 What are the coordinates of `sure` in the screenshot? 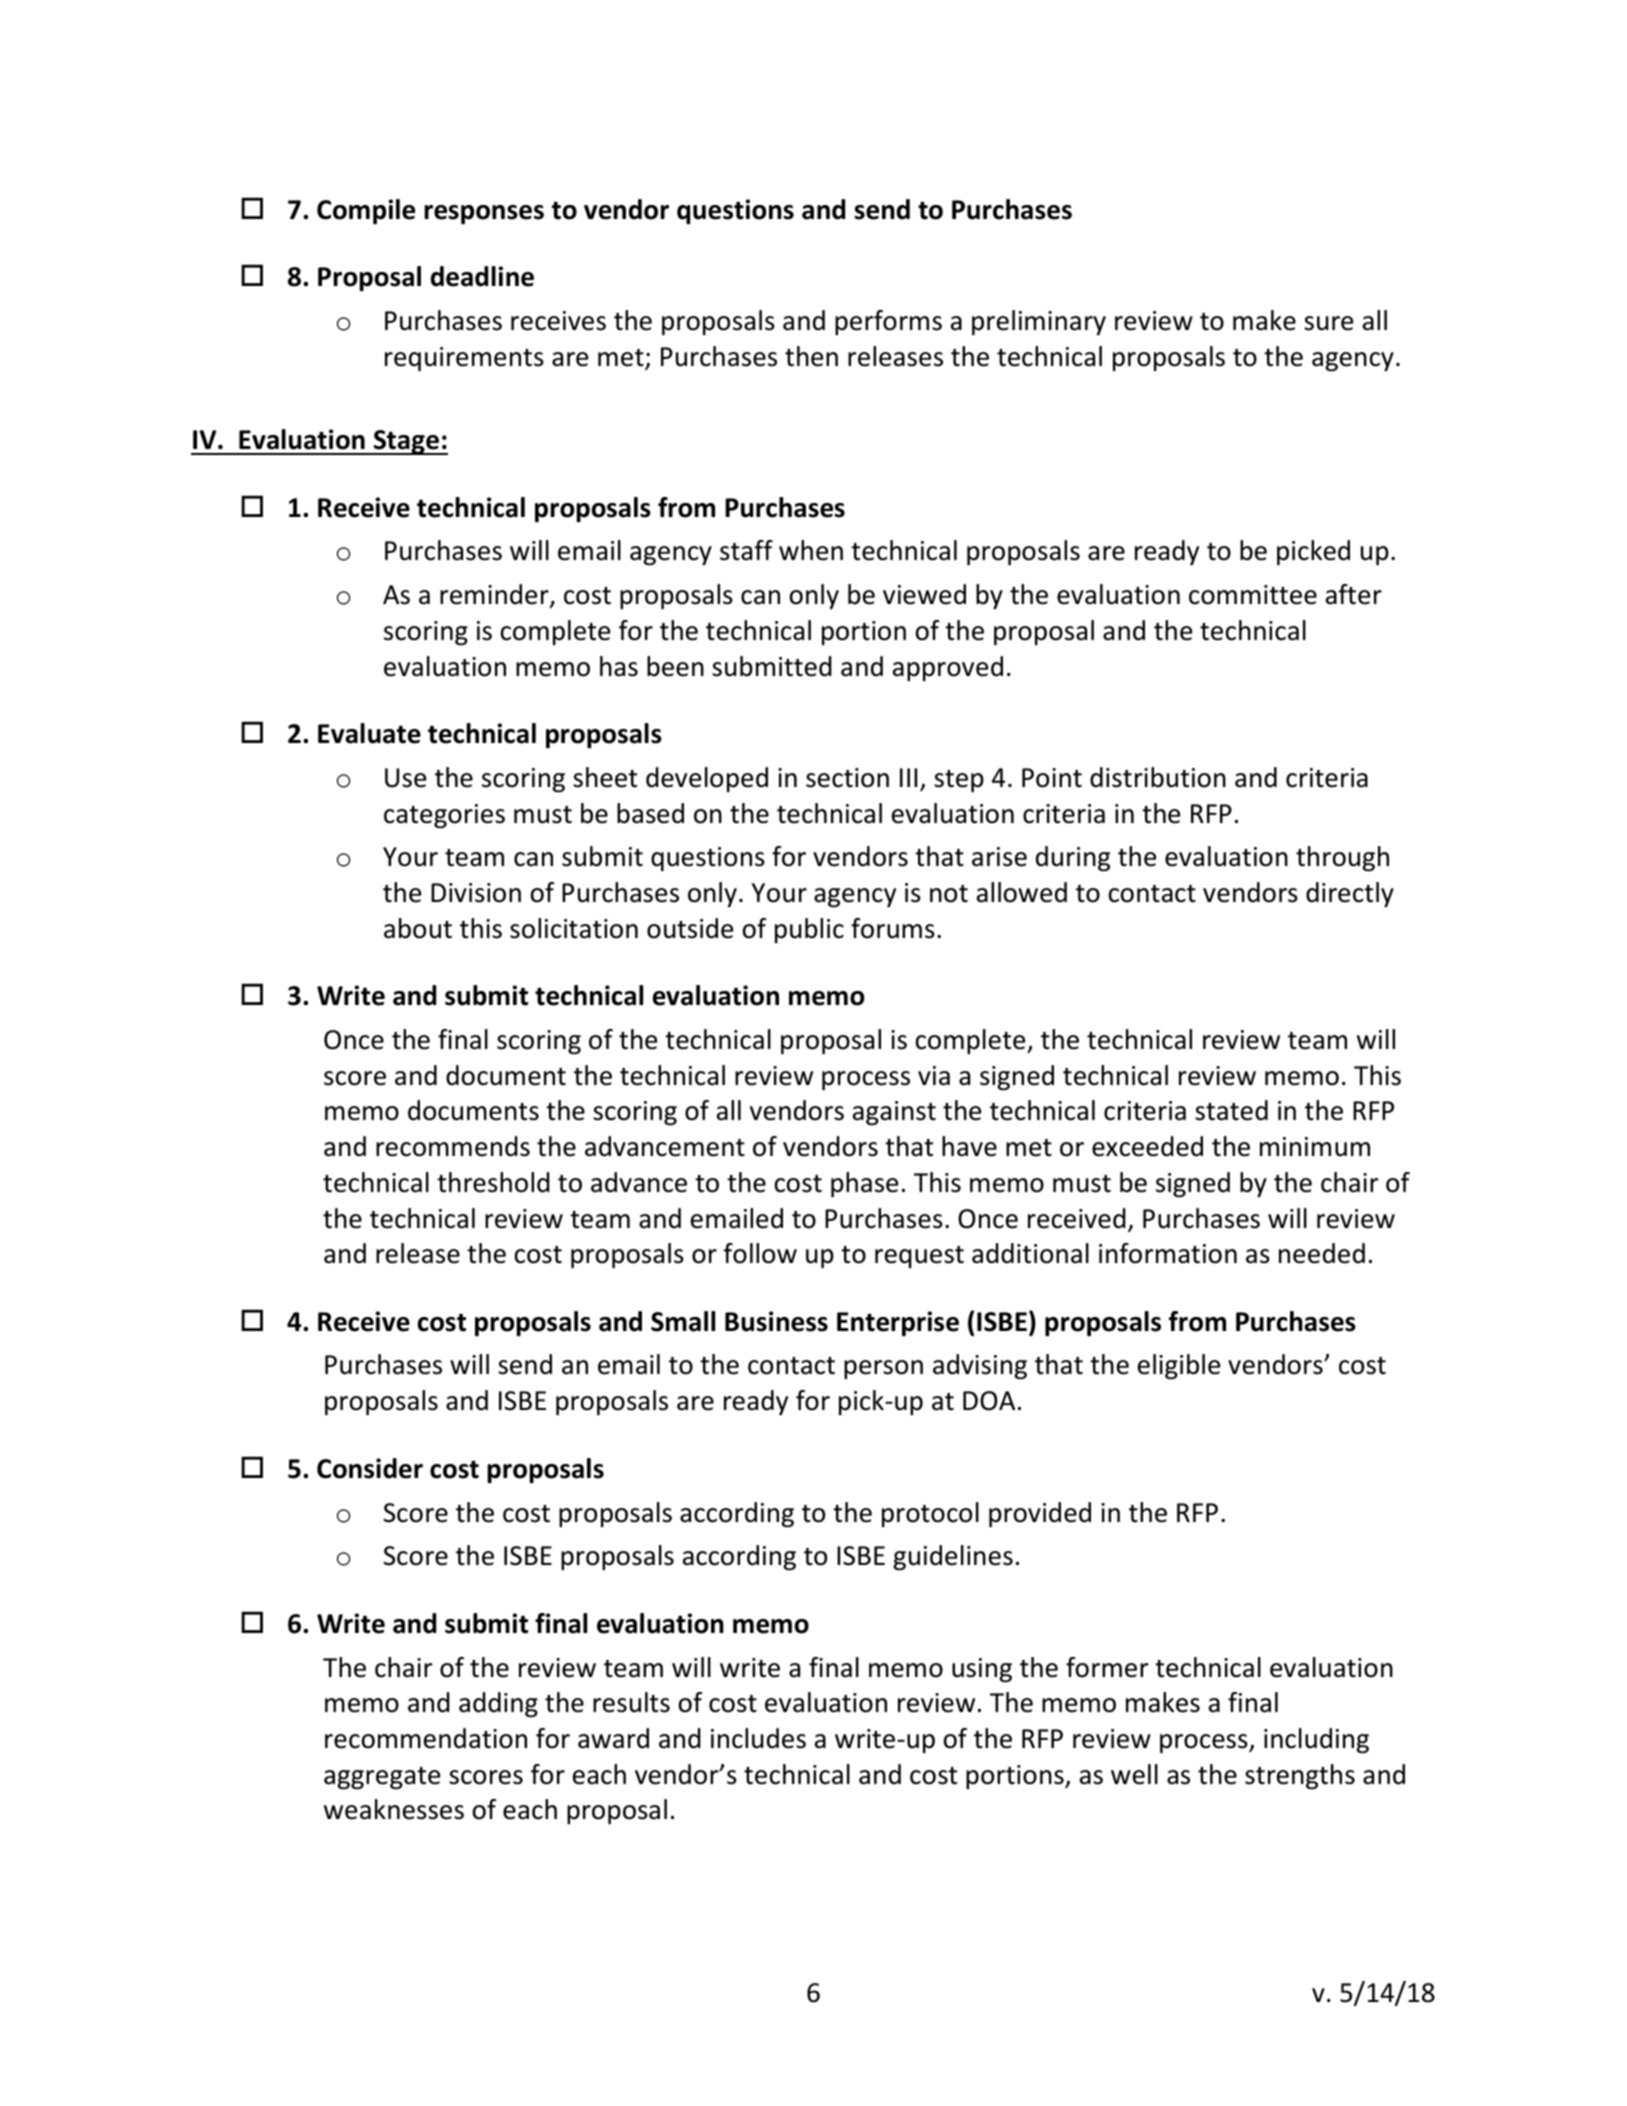 It's located at (1328, 323).
